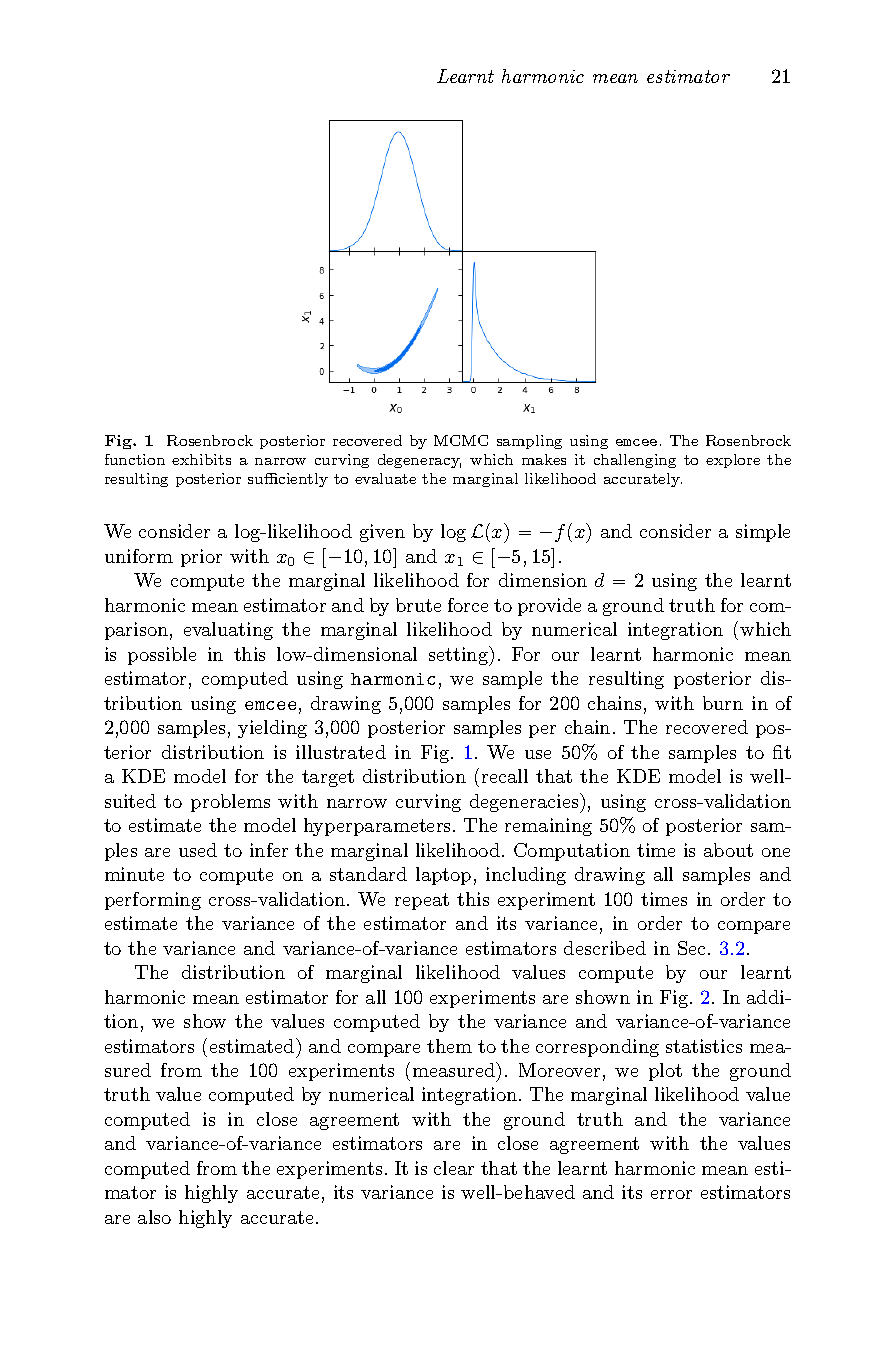 The height and width of the screenshot is (1359, 896). What do you see at coordinates (443, 876) in the screenshot?
I see `laptop` at bounding box center [443, 876].
